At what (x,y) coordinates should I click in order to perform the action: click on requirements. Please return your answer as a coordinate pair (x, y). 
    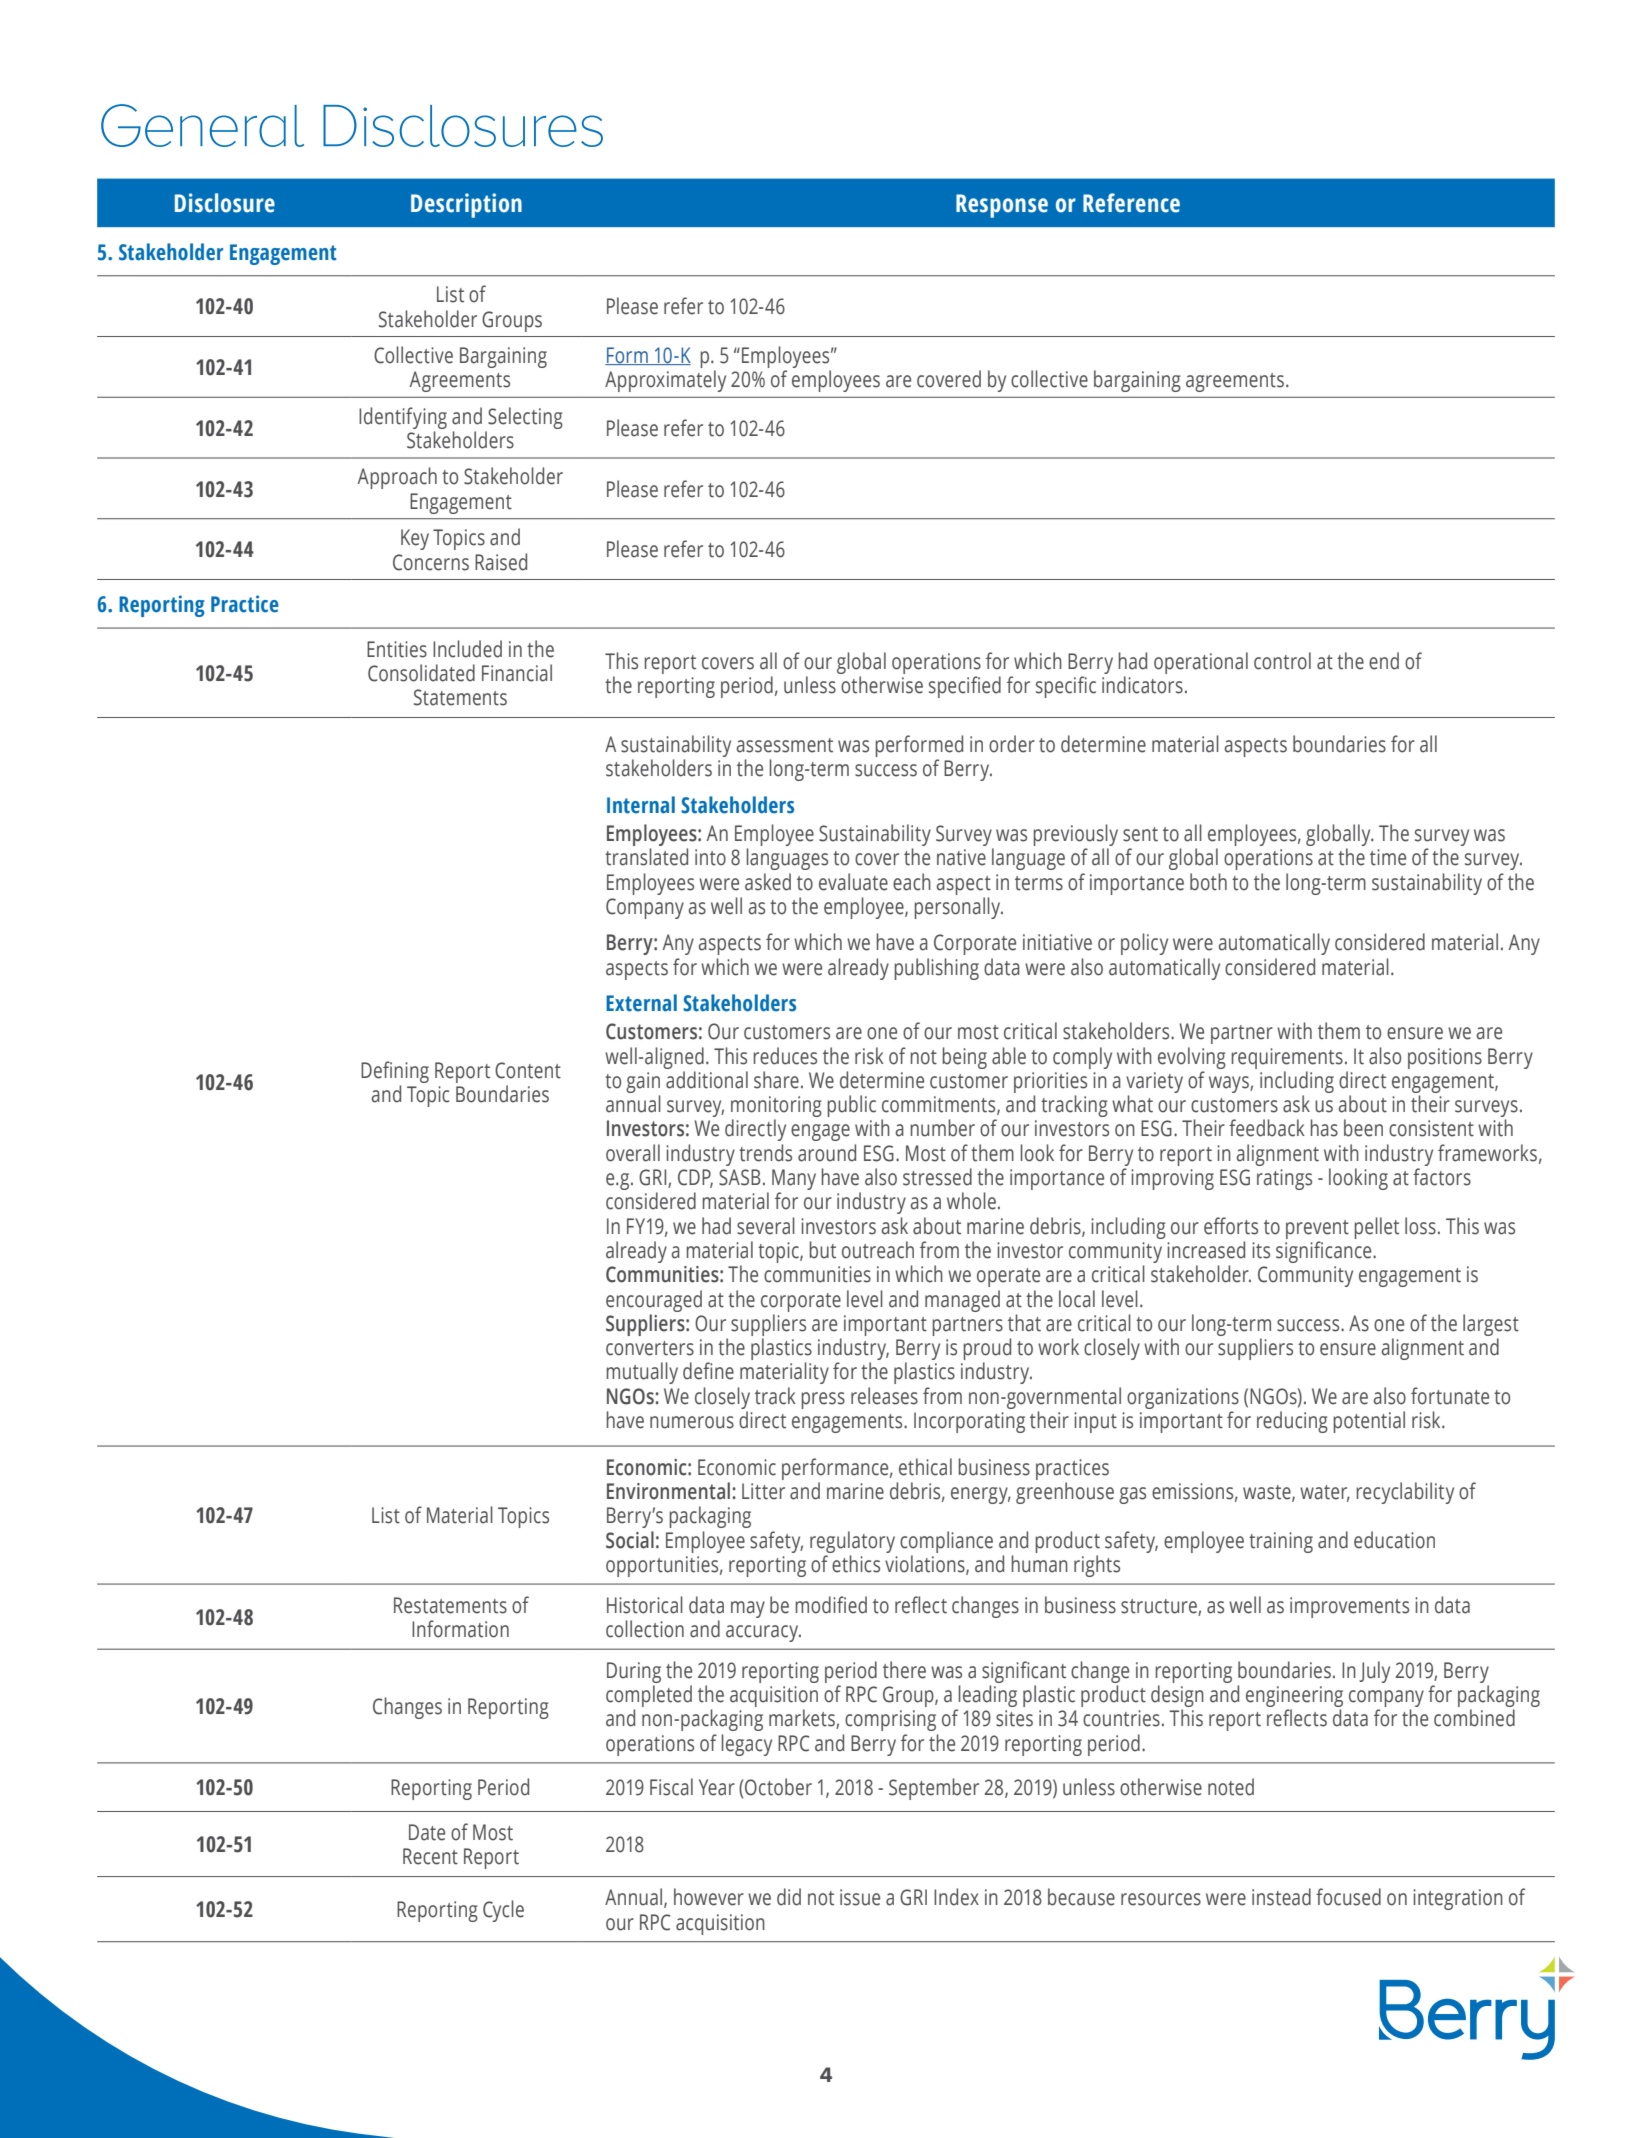
    Looking at the image, I should click on (1287, 1058).
